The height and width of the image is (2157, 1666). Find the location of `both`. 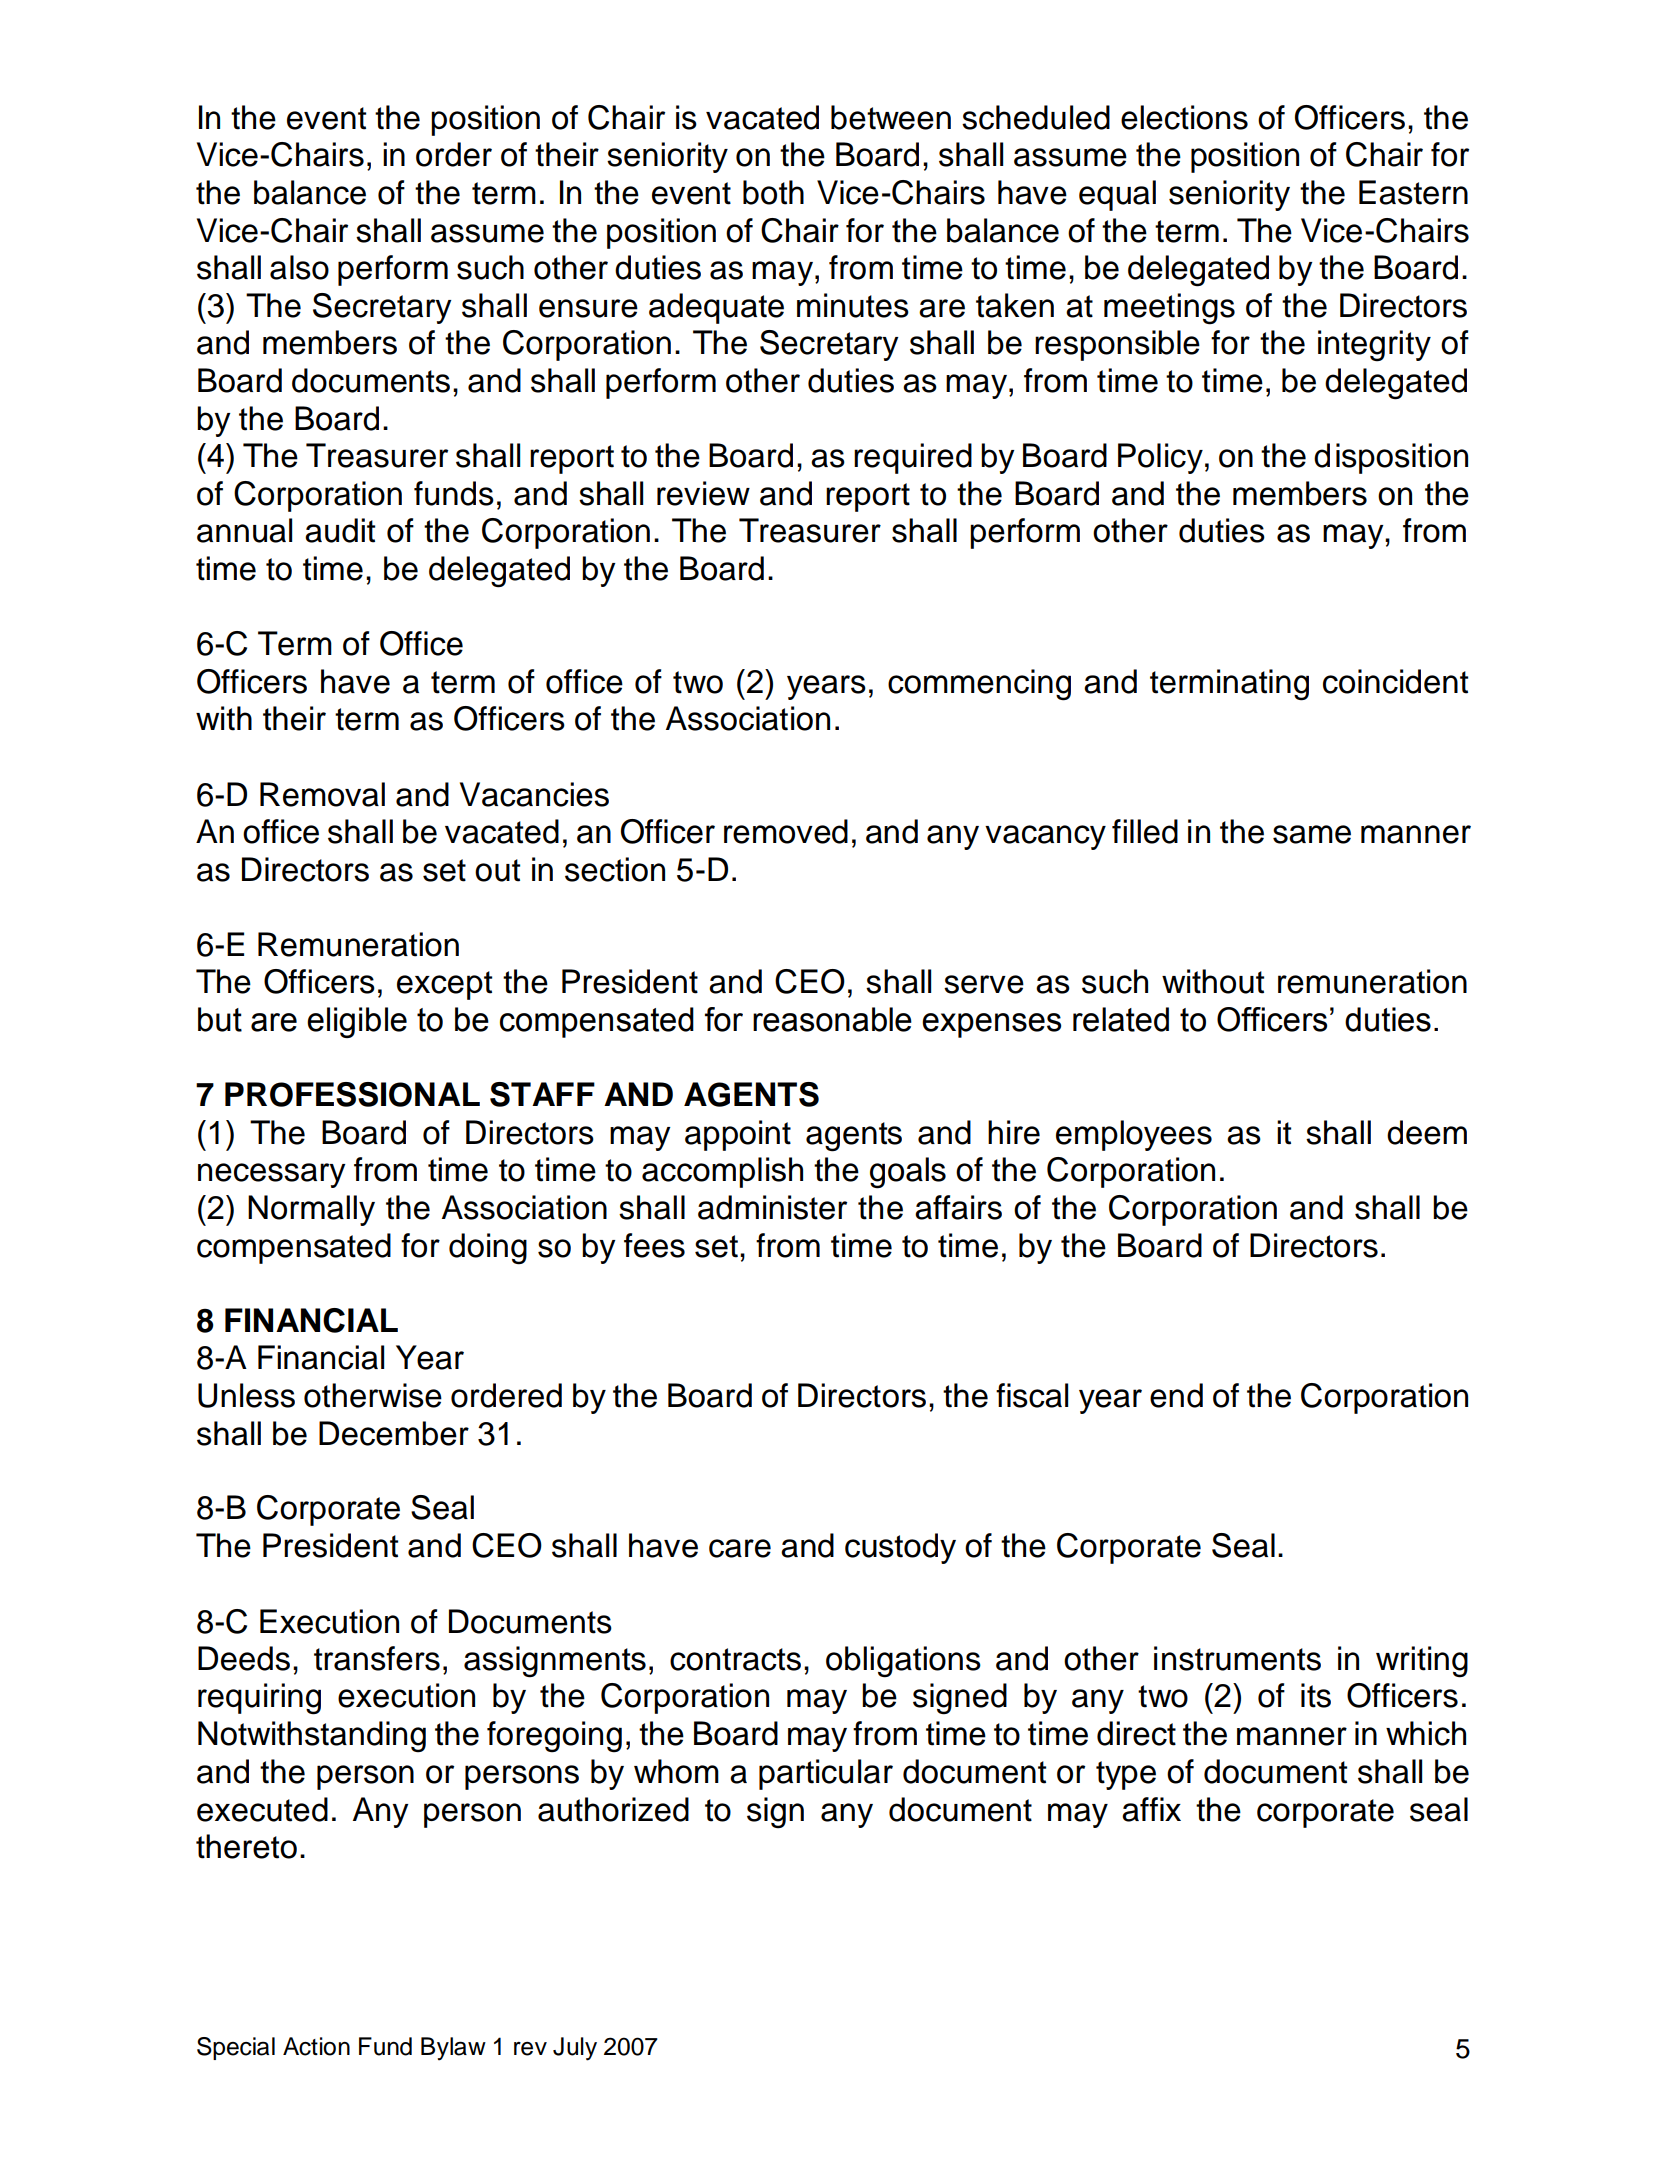

both is located at coordinates (773, 192).
